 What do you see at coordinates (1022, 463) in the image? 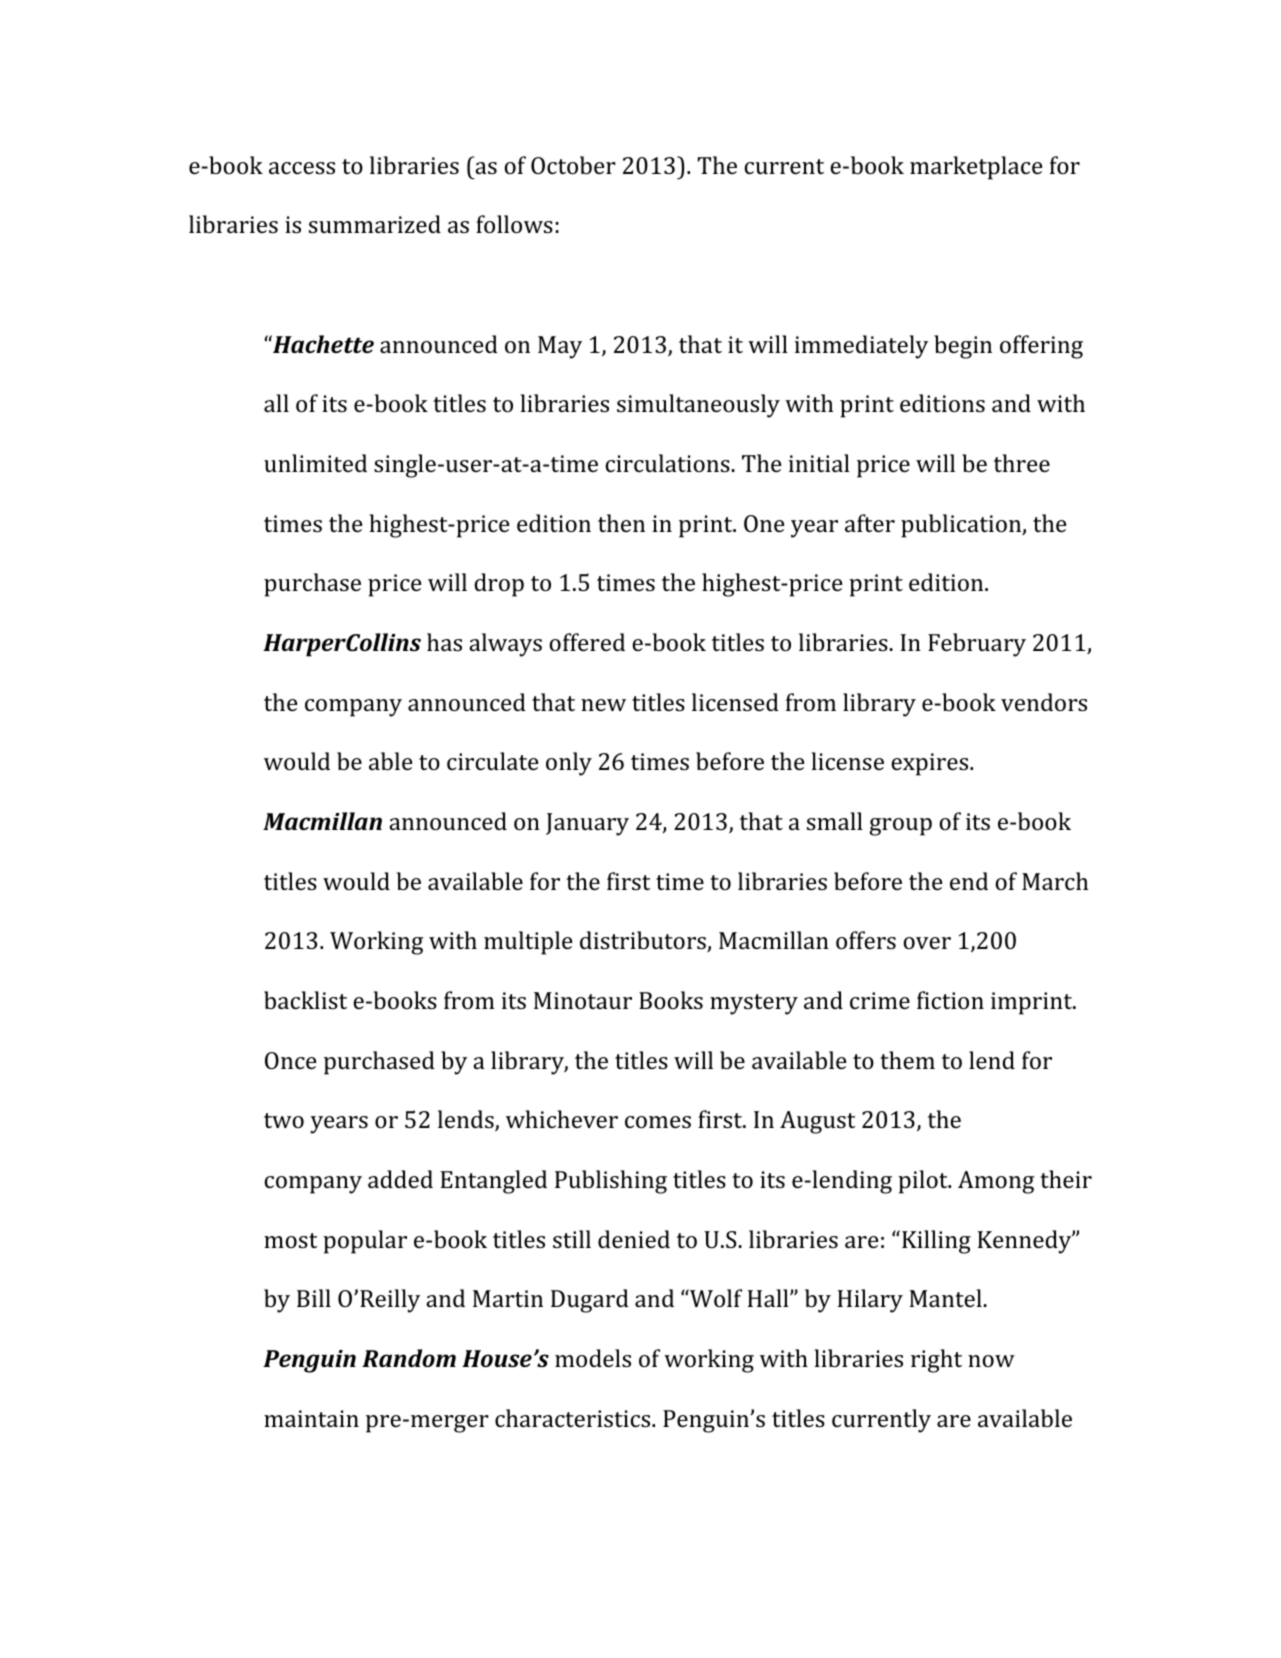
I see `three` at bounding box center [1022, 463].
